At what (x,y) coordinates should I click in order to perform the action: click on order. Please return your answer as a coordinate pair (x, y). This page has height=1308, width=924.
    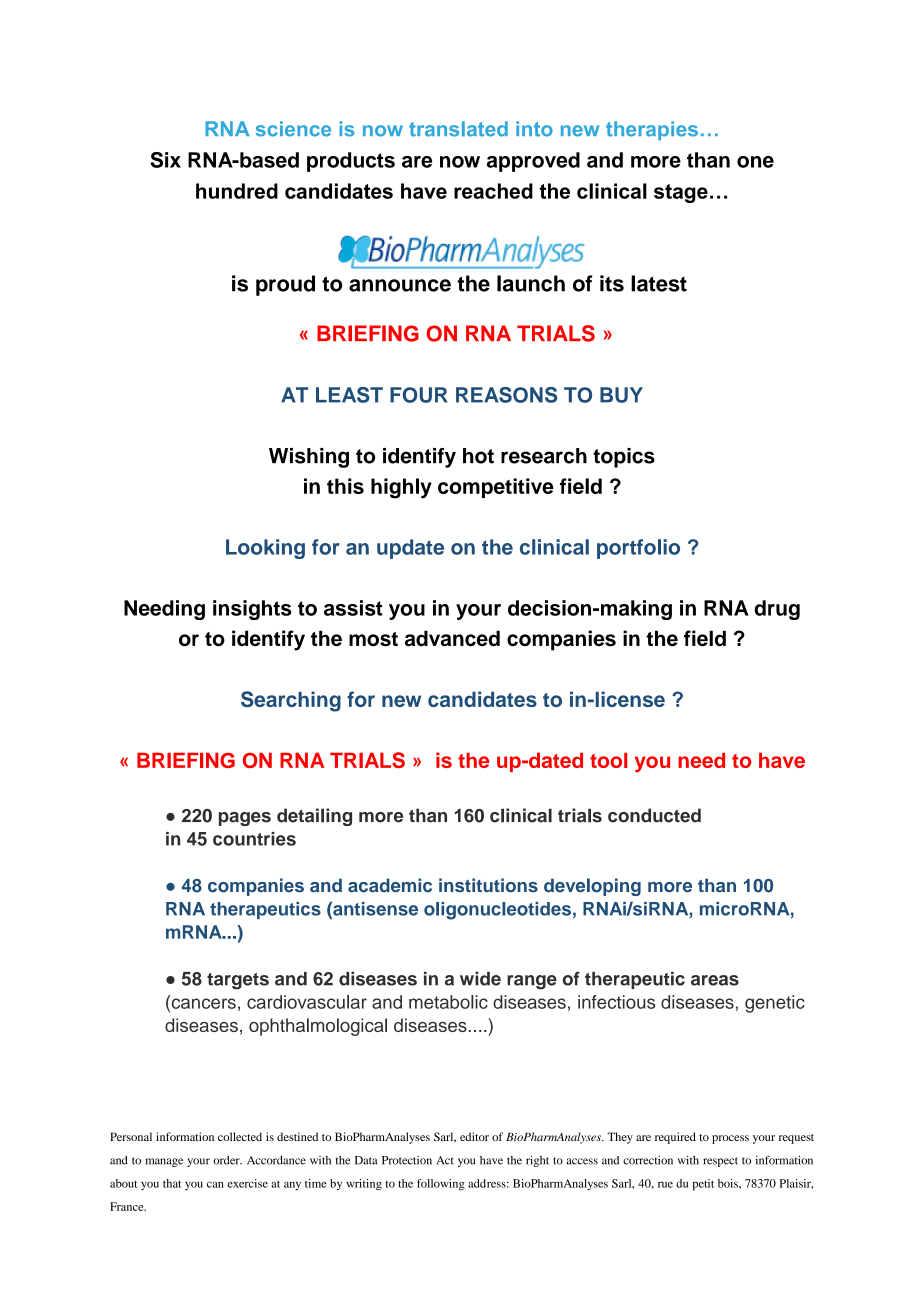
    Looking at the image, I should click on (227, 1160).
